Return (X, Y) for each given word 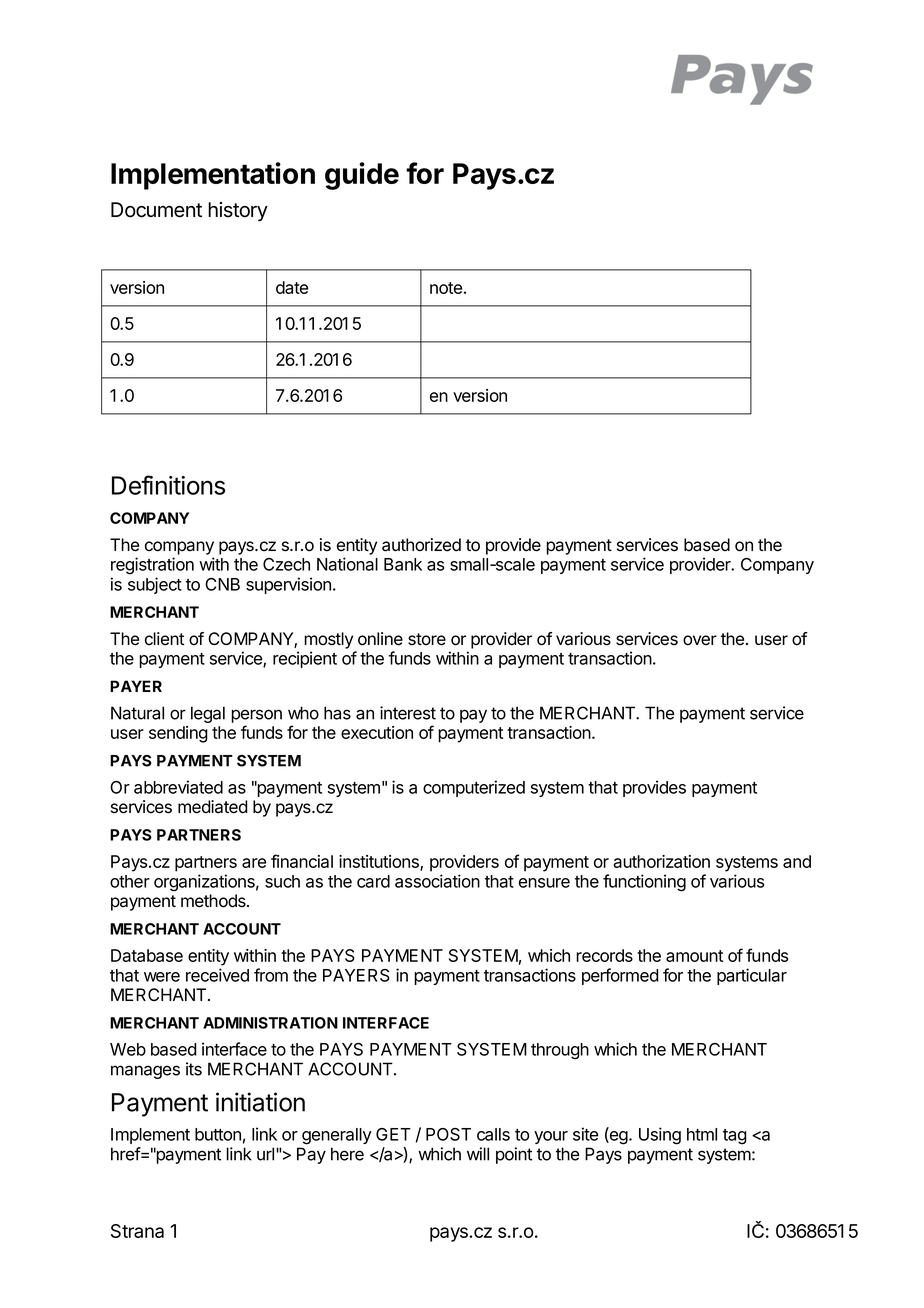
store (427, 639)
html (702, 1134)
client (164, 639)
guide (362, 176)
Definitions (168, 485)
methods (214, 901)
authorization (661, 861)
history (238, 212)
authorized (421, 545)
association (437, 881)
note (446, 288)
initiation (260, 1102)
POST (448, 1134)
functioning (644, 883)
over (700, 640)
